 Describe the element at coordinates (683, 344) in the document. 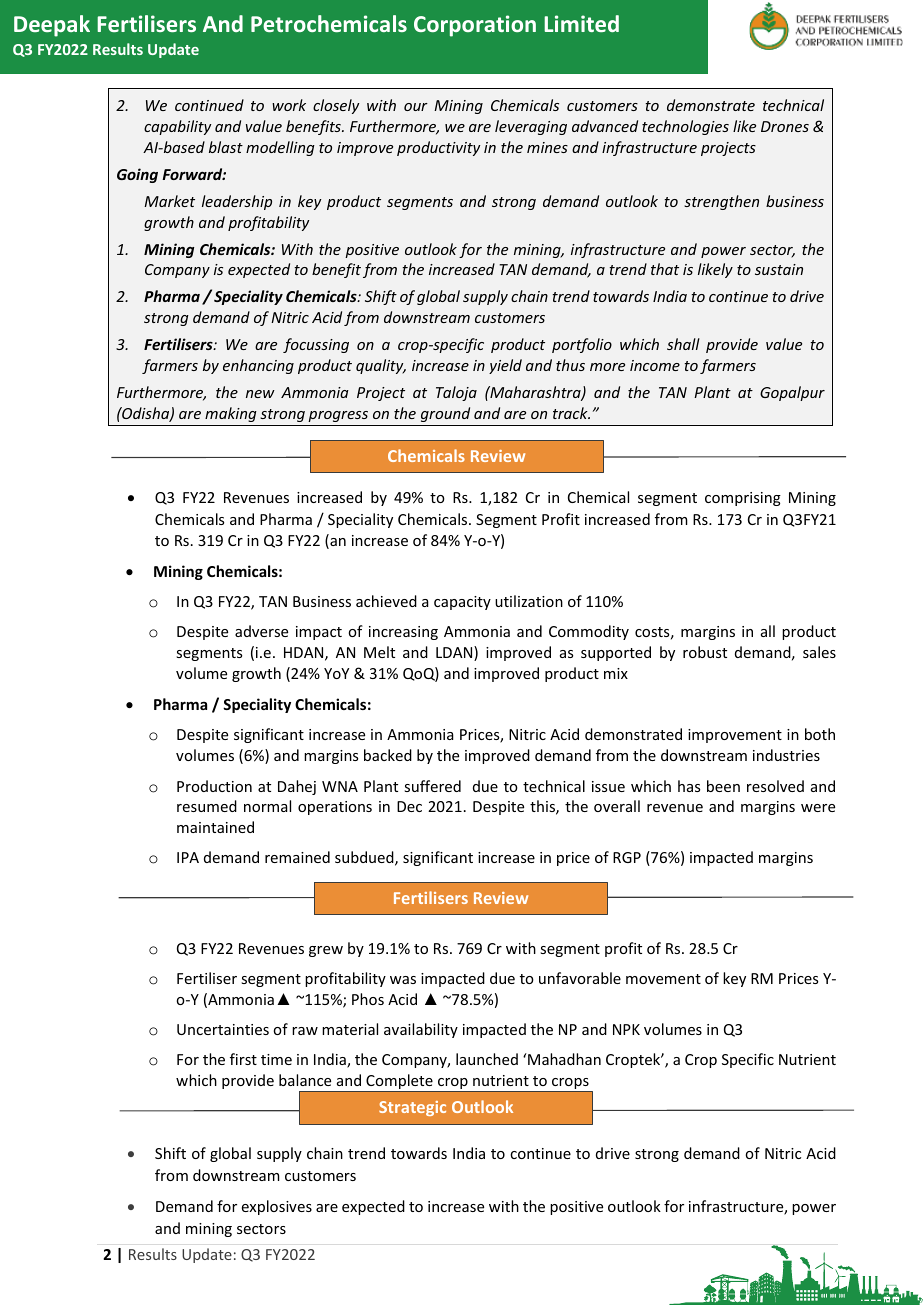

I see `shall` at that location.
